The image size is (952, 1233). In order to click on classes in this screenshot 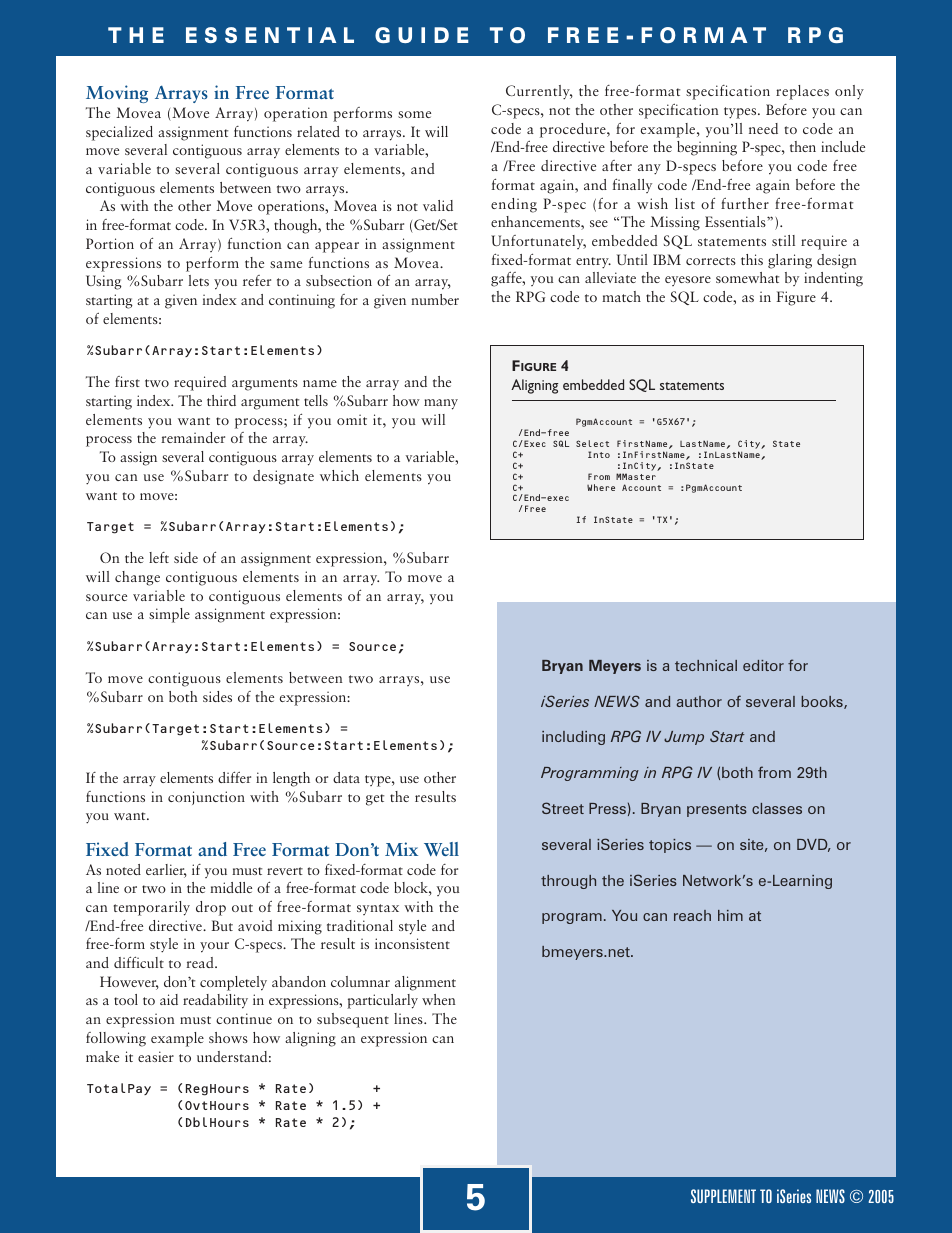, I will do `click(777, 808)`.
